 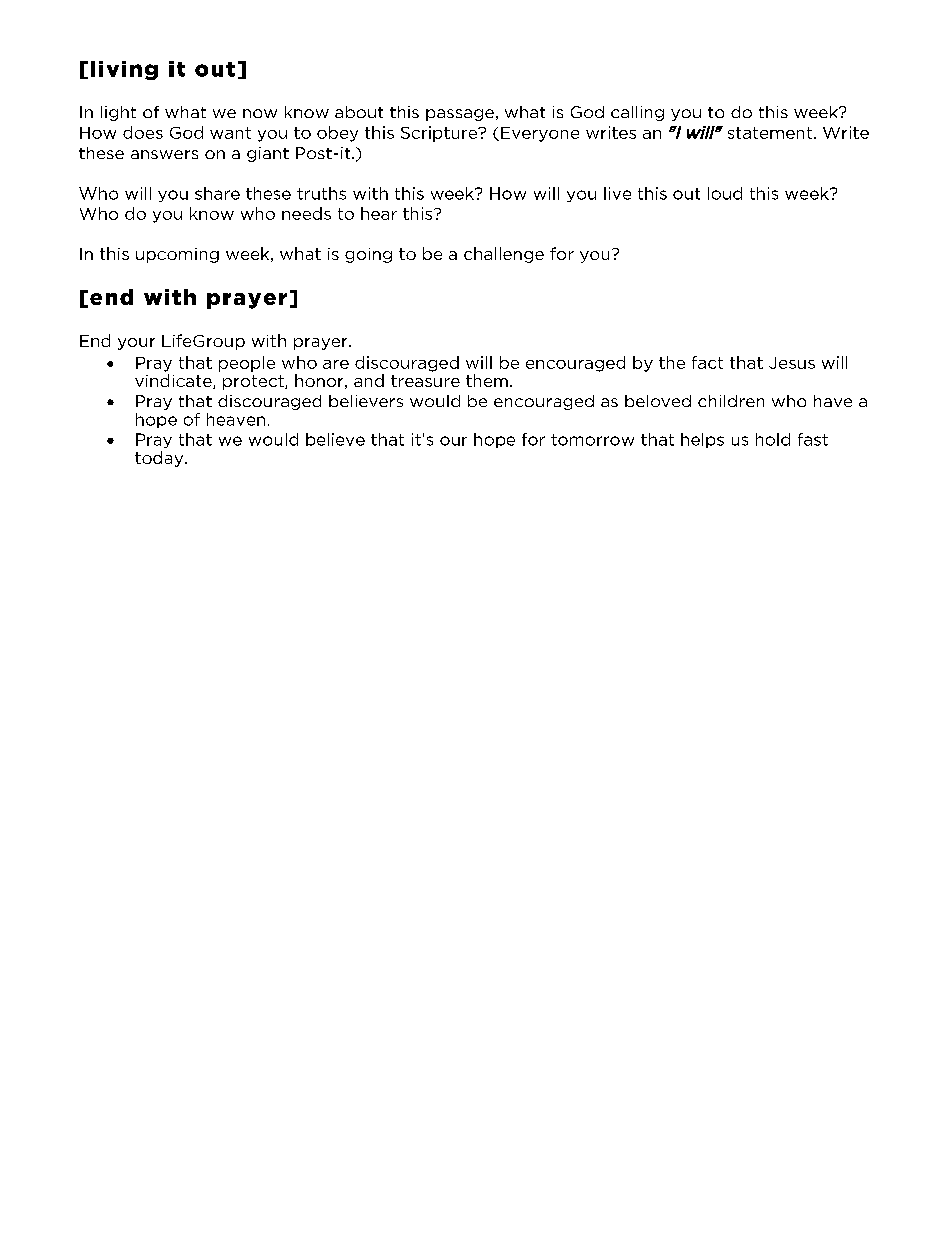 What do you see at coordinates (637, 113) in the screenshot?
I see `calling` at bounding box center [637, 113].
